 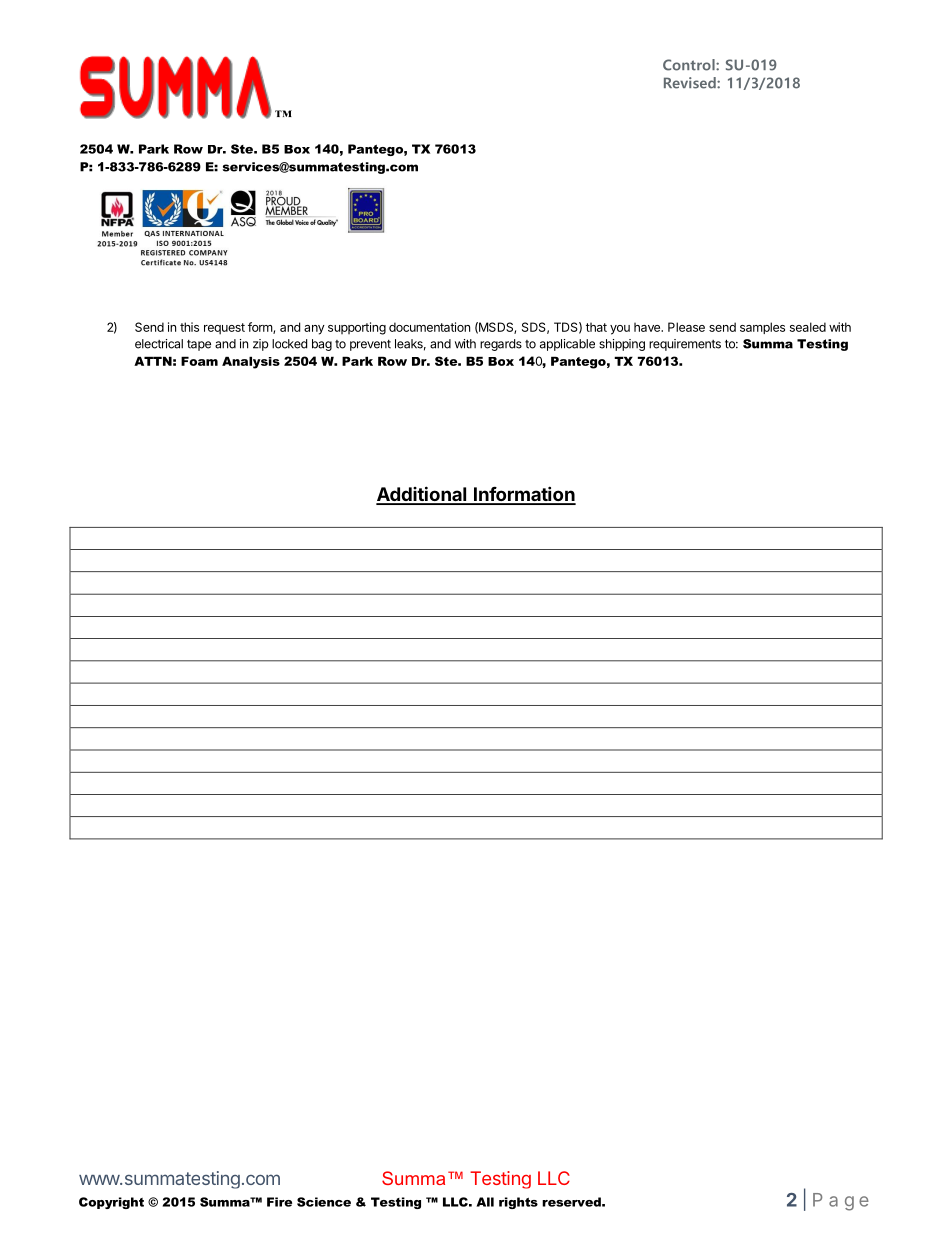 What do you see at coordinates (422, 495) in the screenshot?
I see `Additional` at bounding box center [422, 495].
